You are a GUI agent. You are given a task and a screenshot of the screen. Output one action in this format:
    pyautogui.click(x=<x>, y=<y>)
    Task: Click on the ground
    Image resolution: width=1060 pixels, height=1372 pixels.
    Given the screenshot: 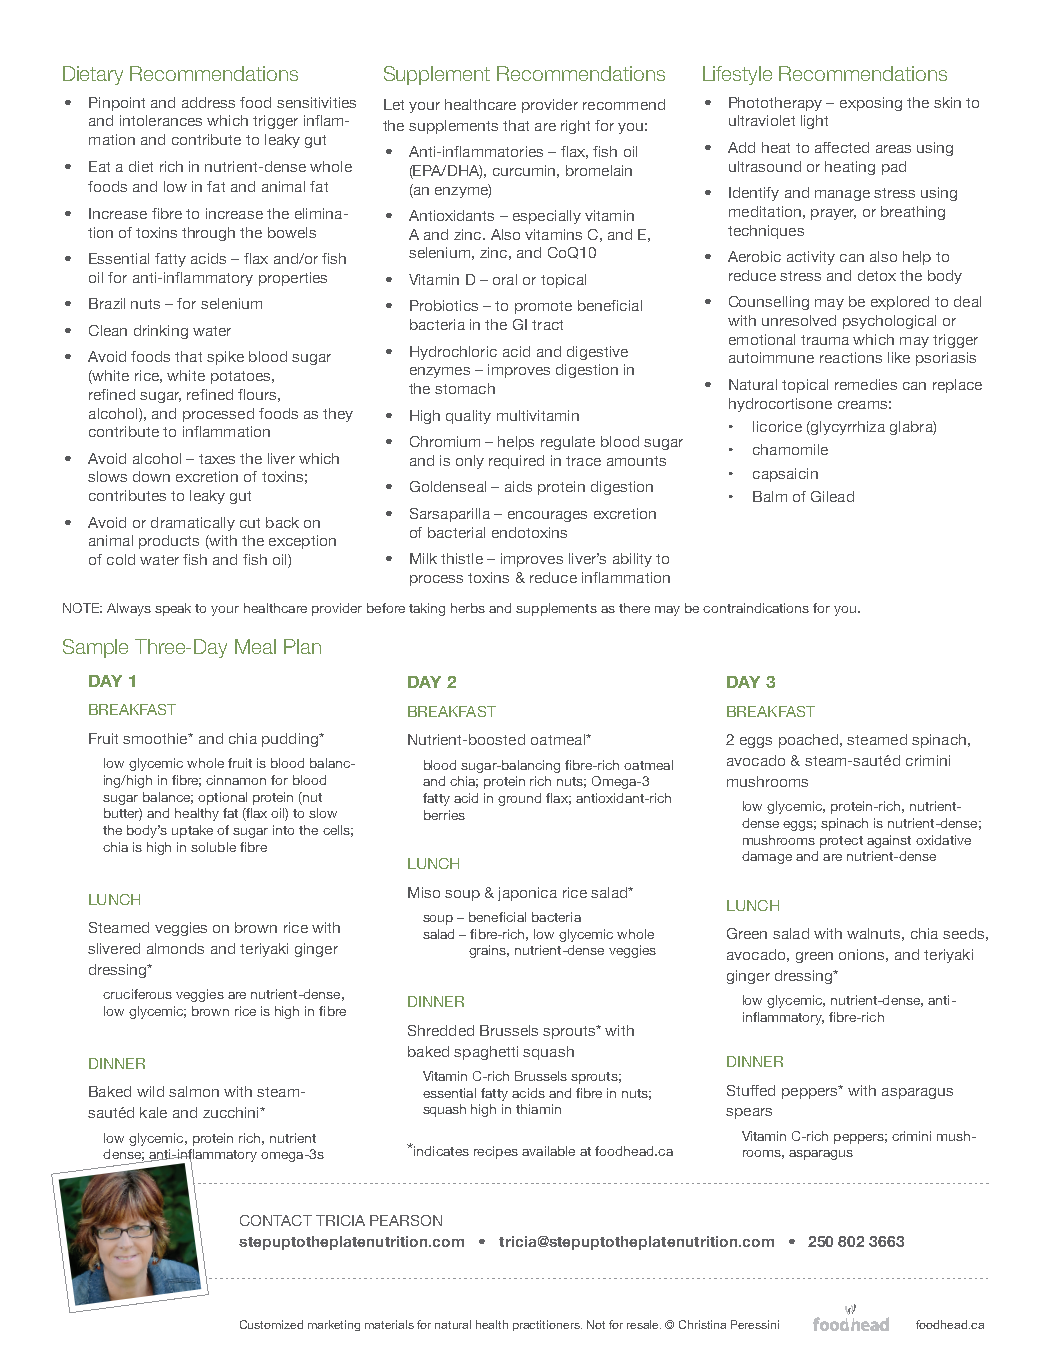 What is the action you would take?
    pyautogui.click(x=519, y=799)
